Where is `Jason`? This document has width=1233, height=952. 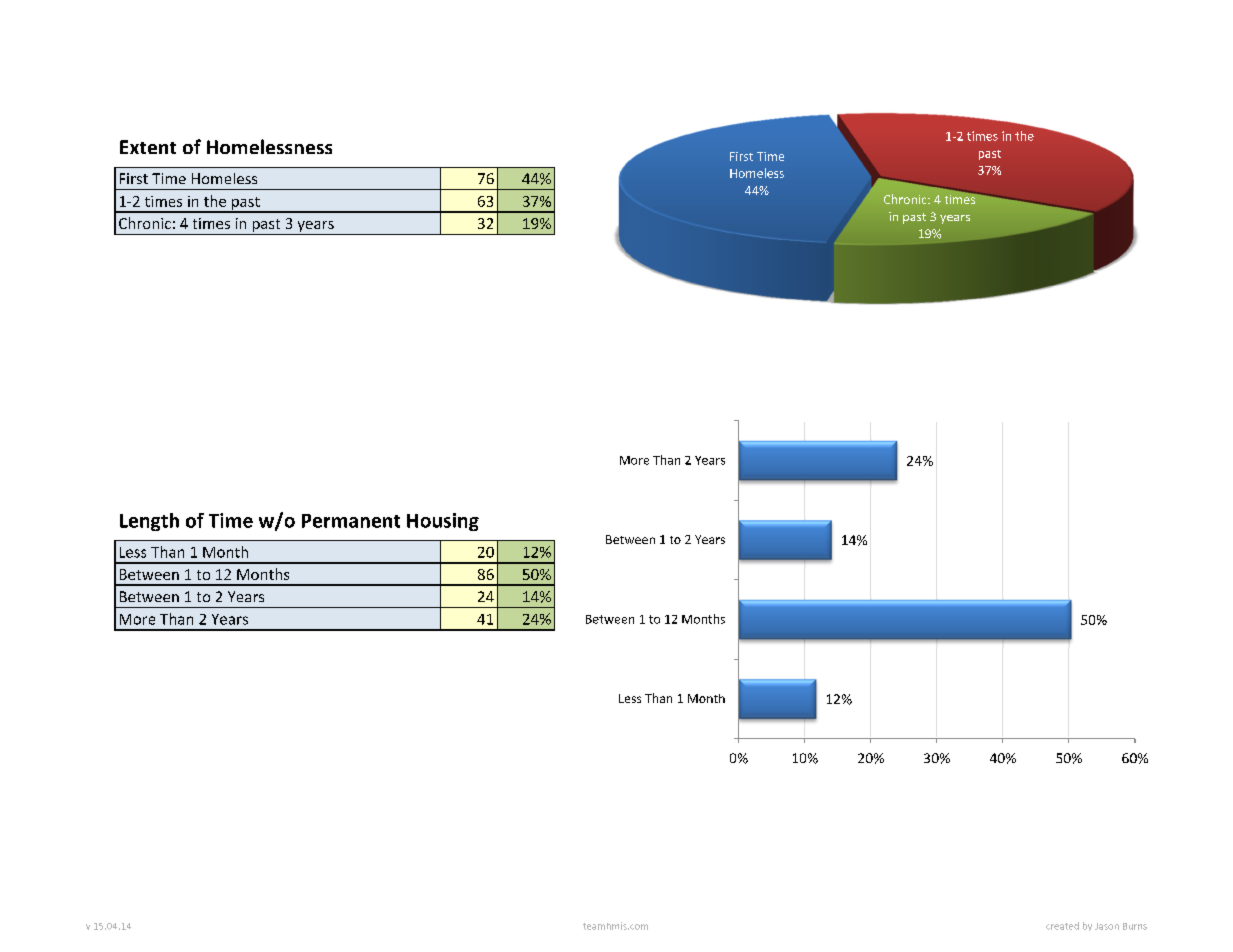 Jason is located at coordinates (1107, 926).
